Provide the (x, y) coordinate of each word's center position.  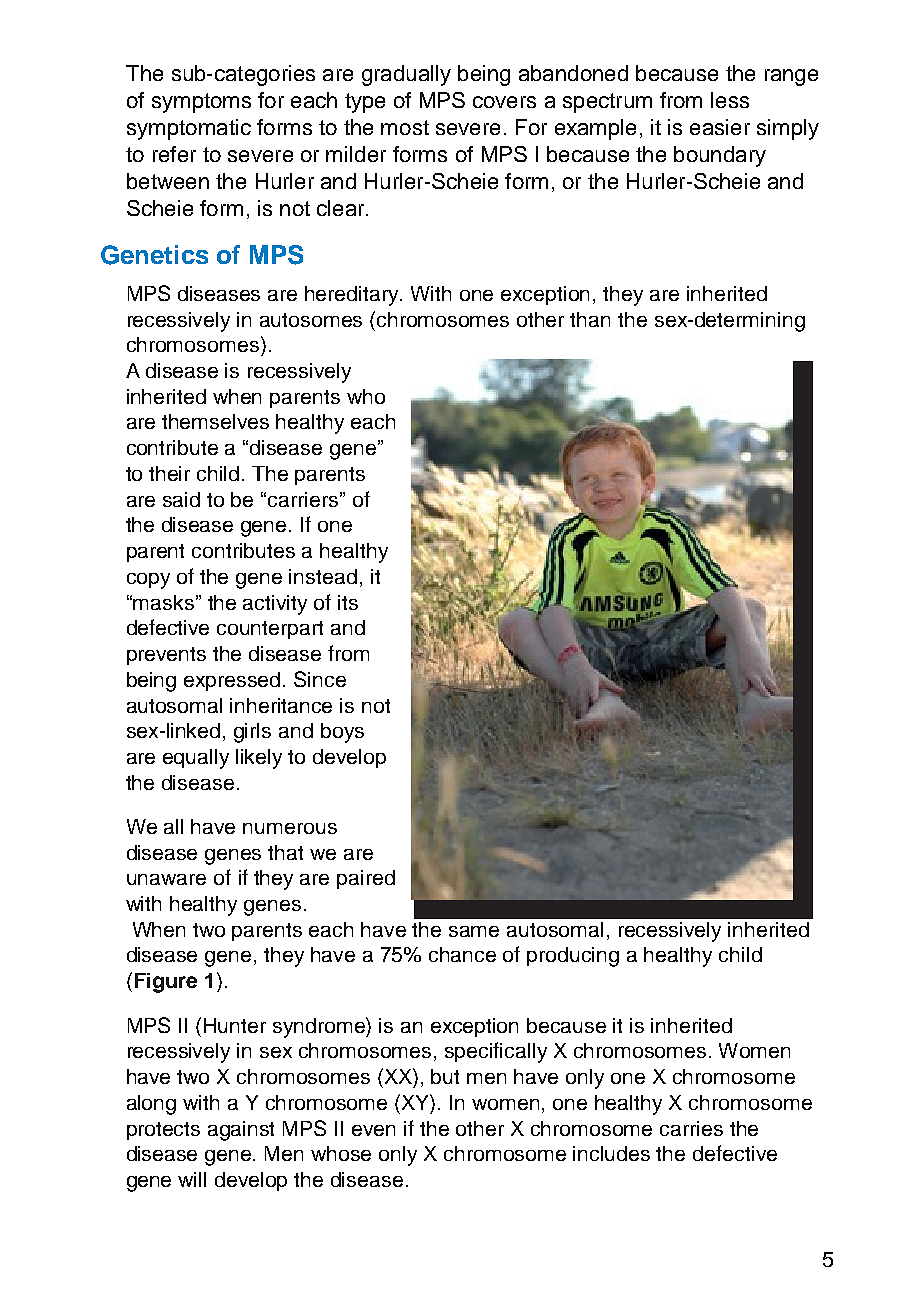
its (348, 602)
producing (573, 957)
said (181, 499)
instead (323, 576)
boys (342, 733)
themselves (215, 421)
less (730, 100)
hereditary (353, 296)
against (241, 1131)
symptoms (201, 103)
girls (252, 733)
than (590, 319)
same (474, 931)
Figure (166, 983)
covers (504, 102)
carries (691, 1128)
